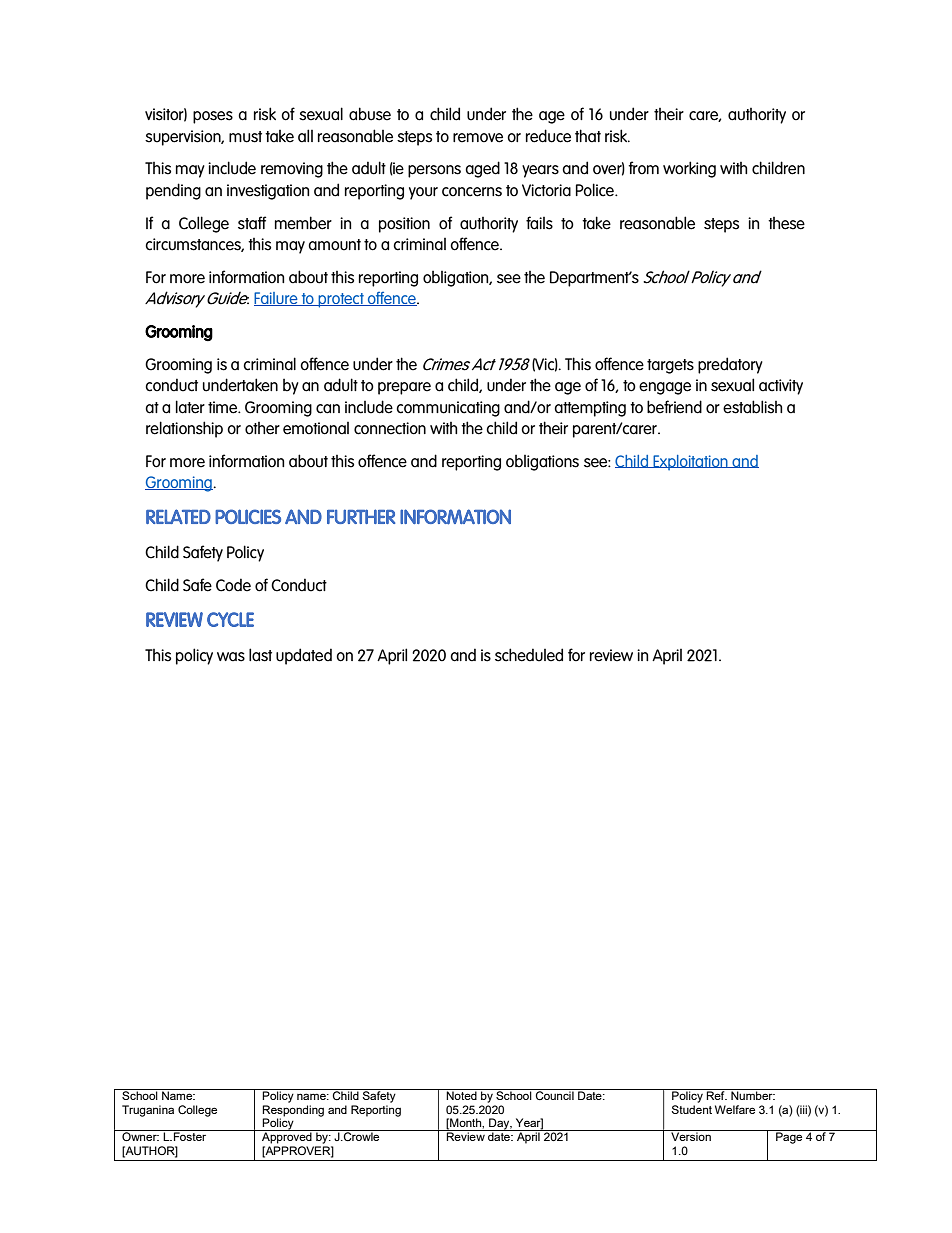 This page has height=1233, width=952. I want to click on Welfare, so click(735, 1109).
